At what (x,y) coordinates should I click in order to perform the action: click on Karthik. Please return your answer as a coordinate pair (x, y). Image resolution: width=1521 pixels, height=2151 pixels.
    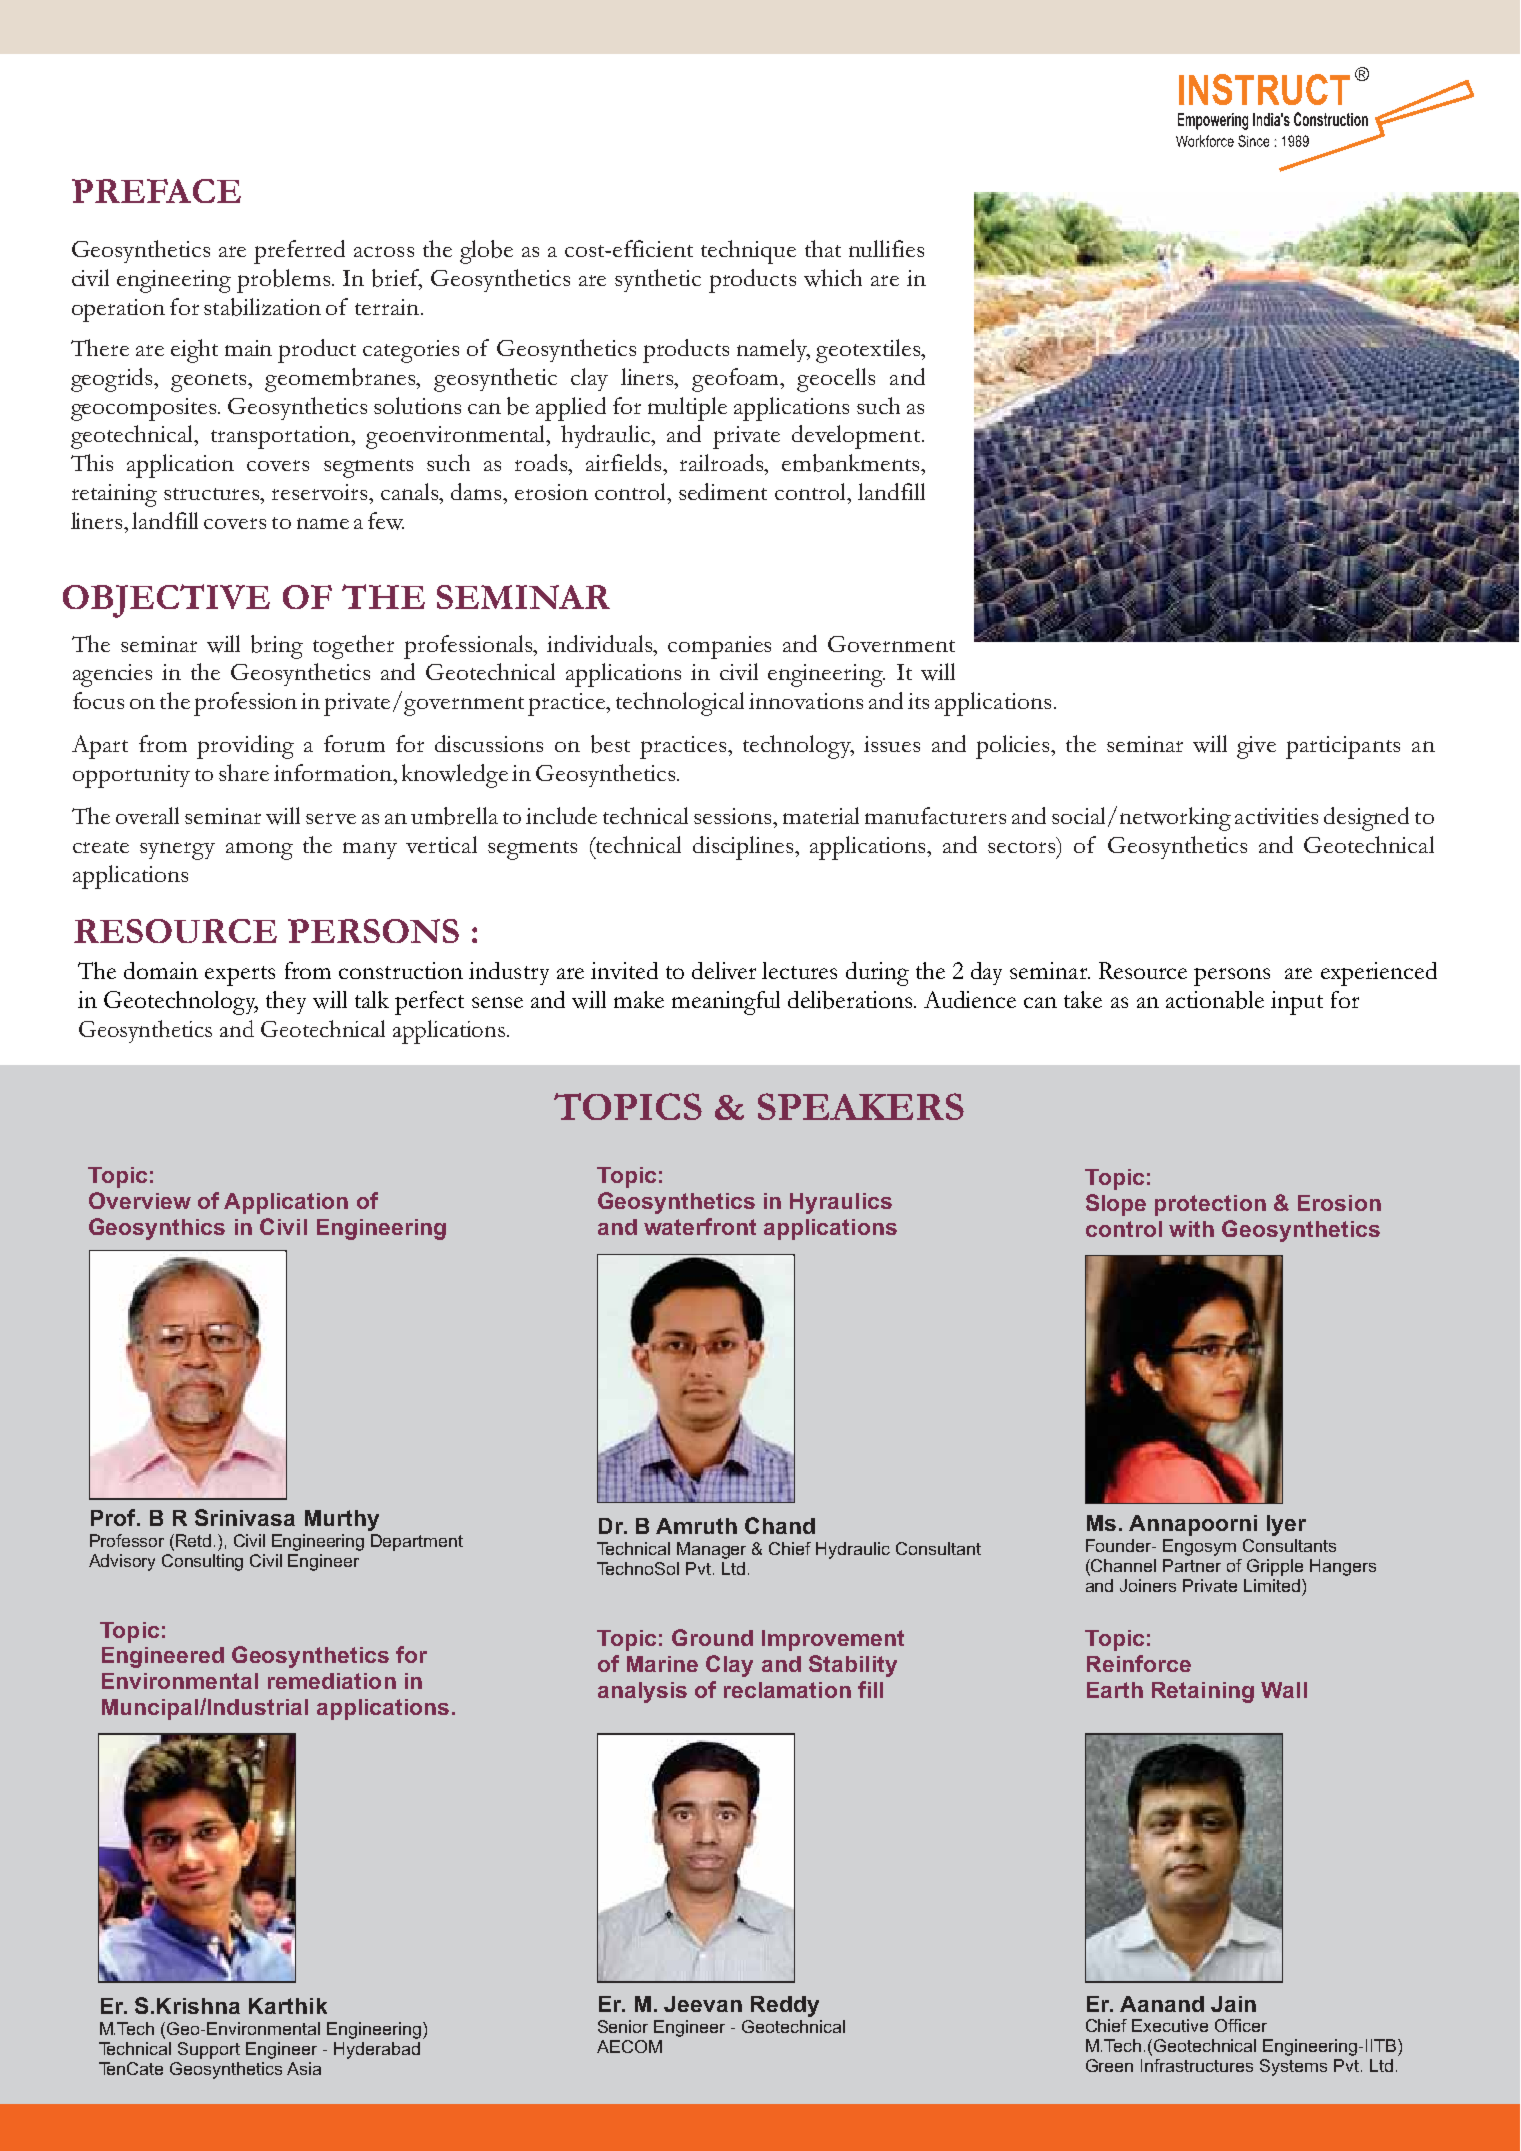
    Looking at the image, I should click on (288, 2006).
